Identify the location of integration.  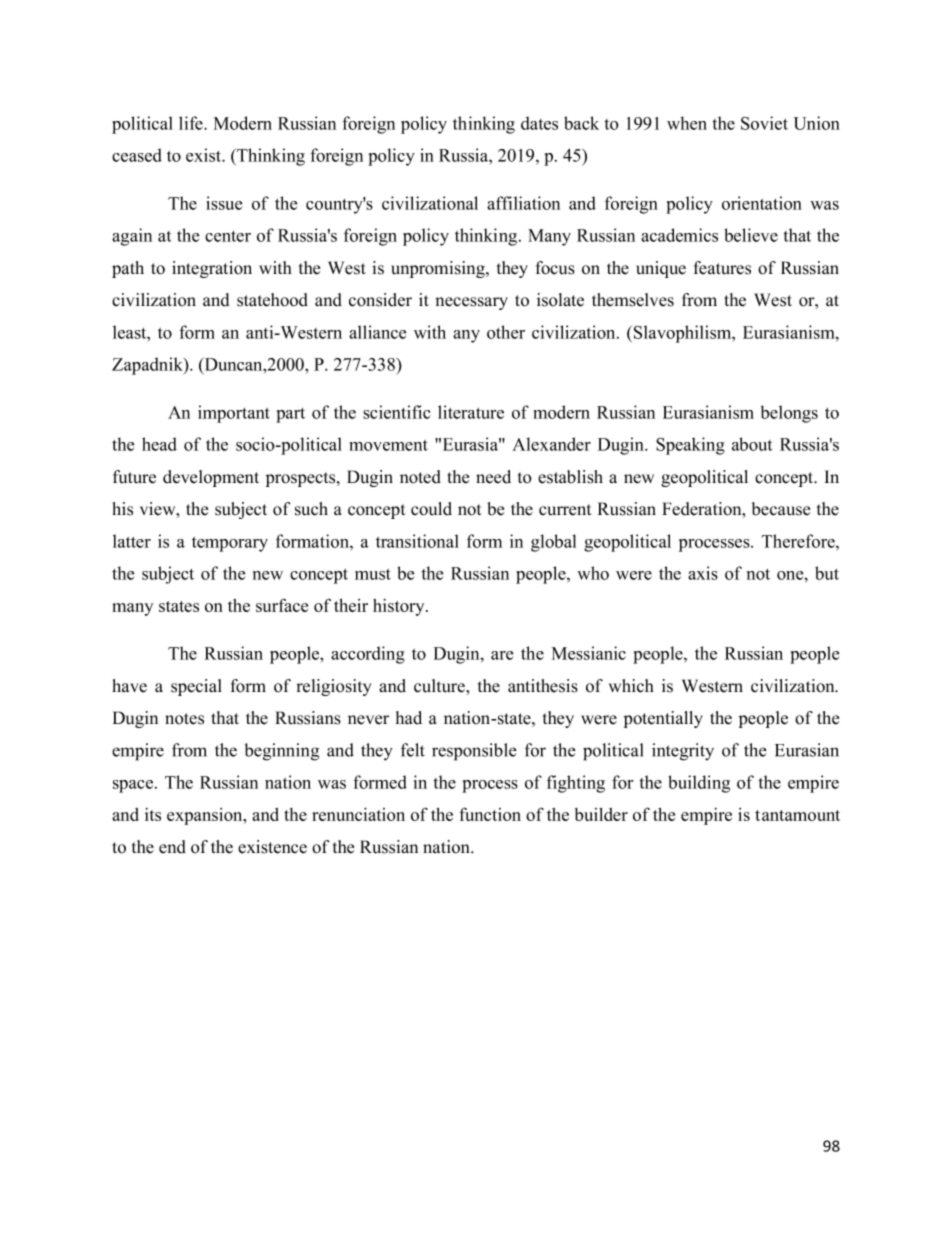
(212, 269).
